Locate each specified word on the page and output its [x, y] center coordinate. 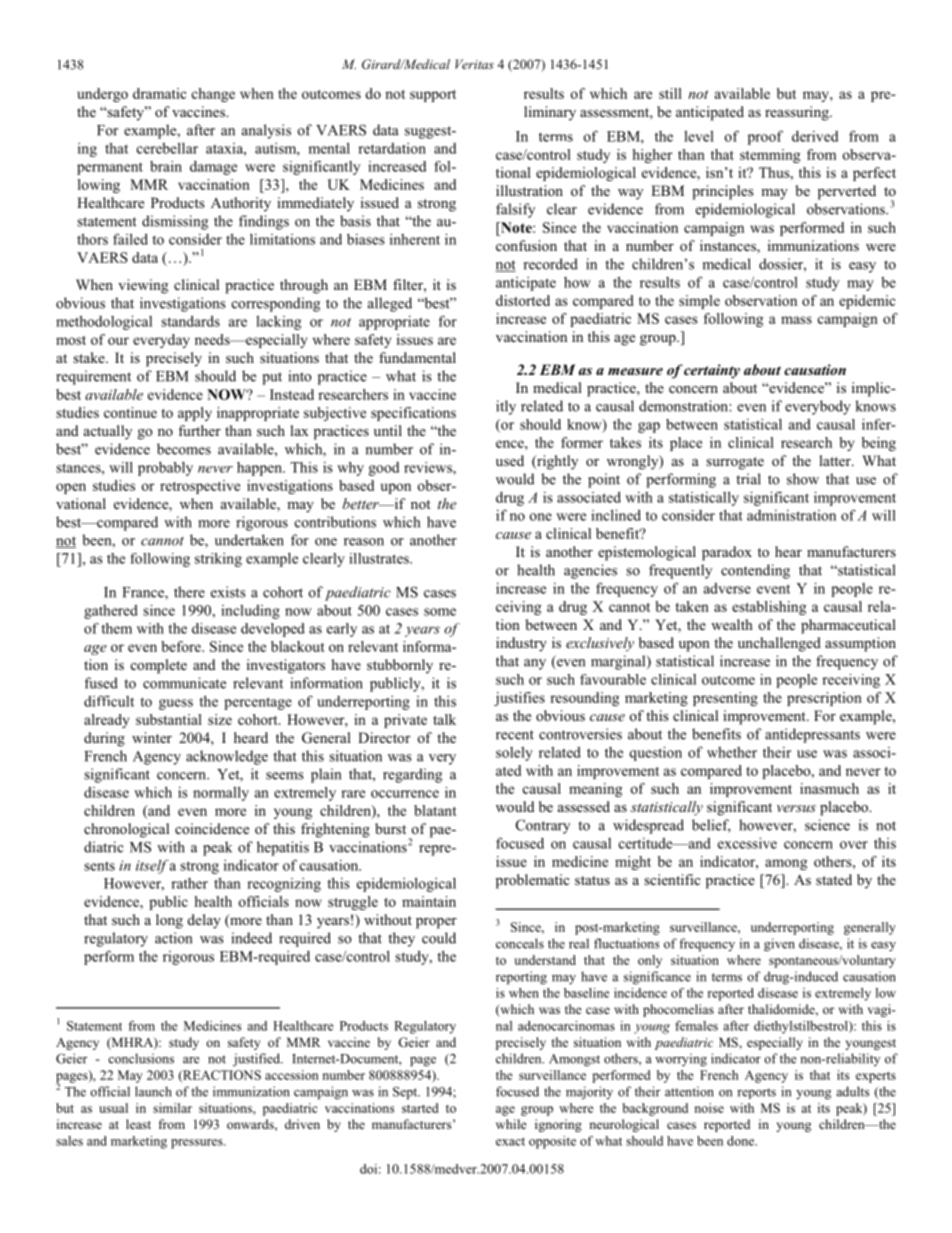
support [433, 96]
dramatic [160, 93]
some [440, 612]
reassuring [798, 113]
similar [172, 1108]
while [511, 1124]
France [144, 593]
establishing [769, 608]
